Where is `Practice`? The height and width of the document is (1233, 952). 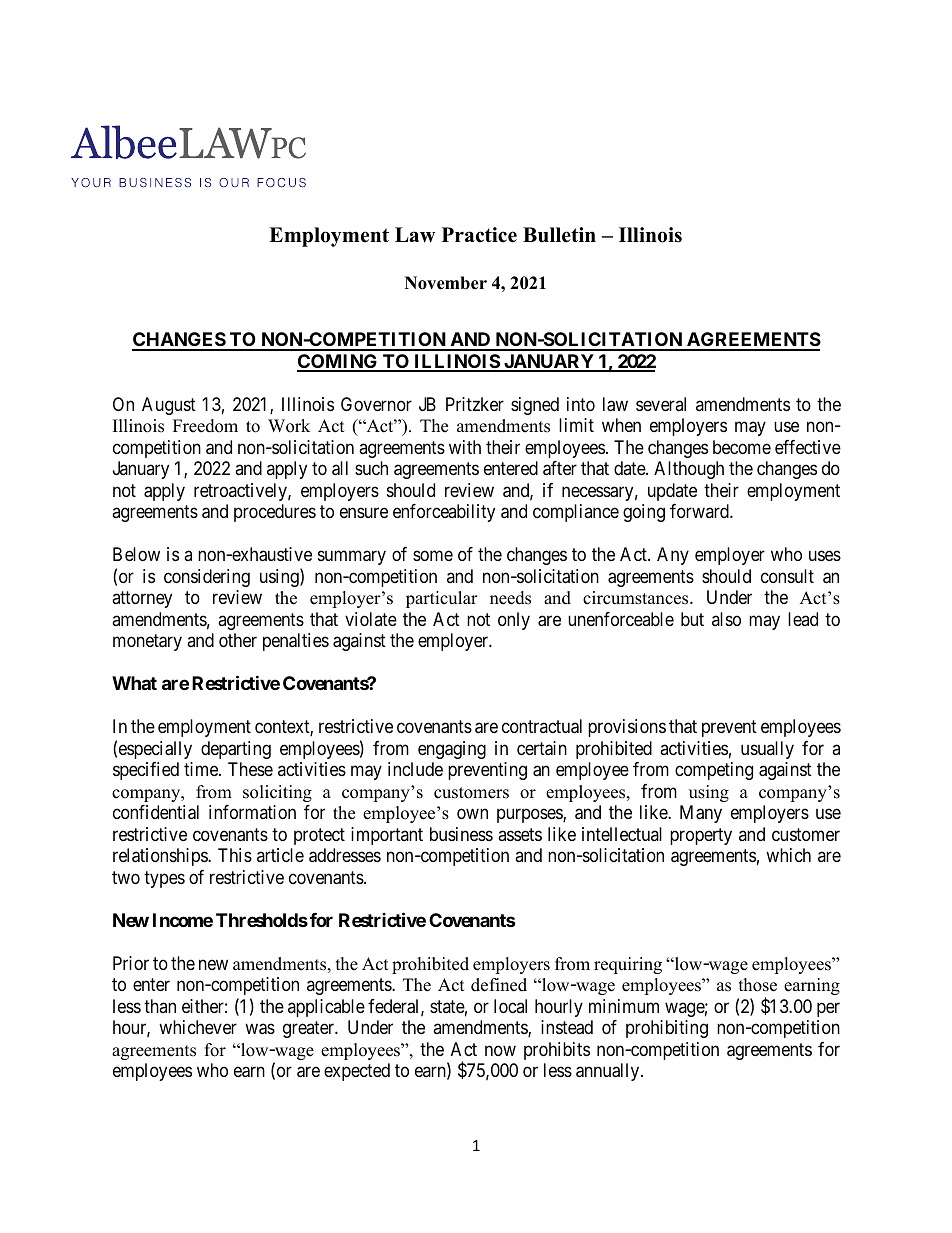 Practice is located at coordinates (479, 235).
